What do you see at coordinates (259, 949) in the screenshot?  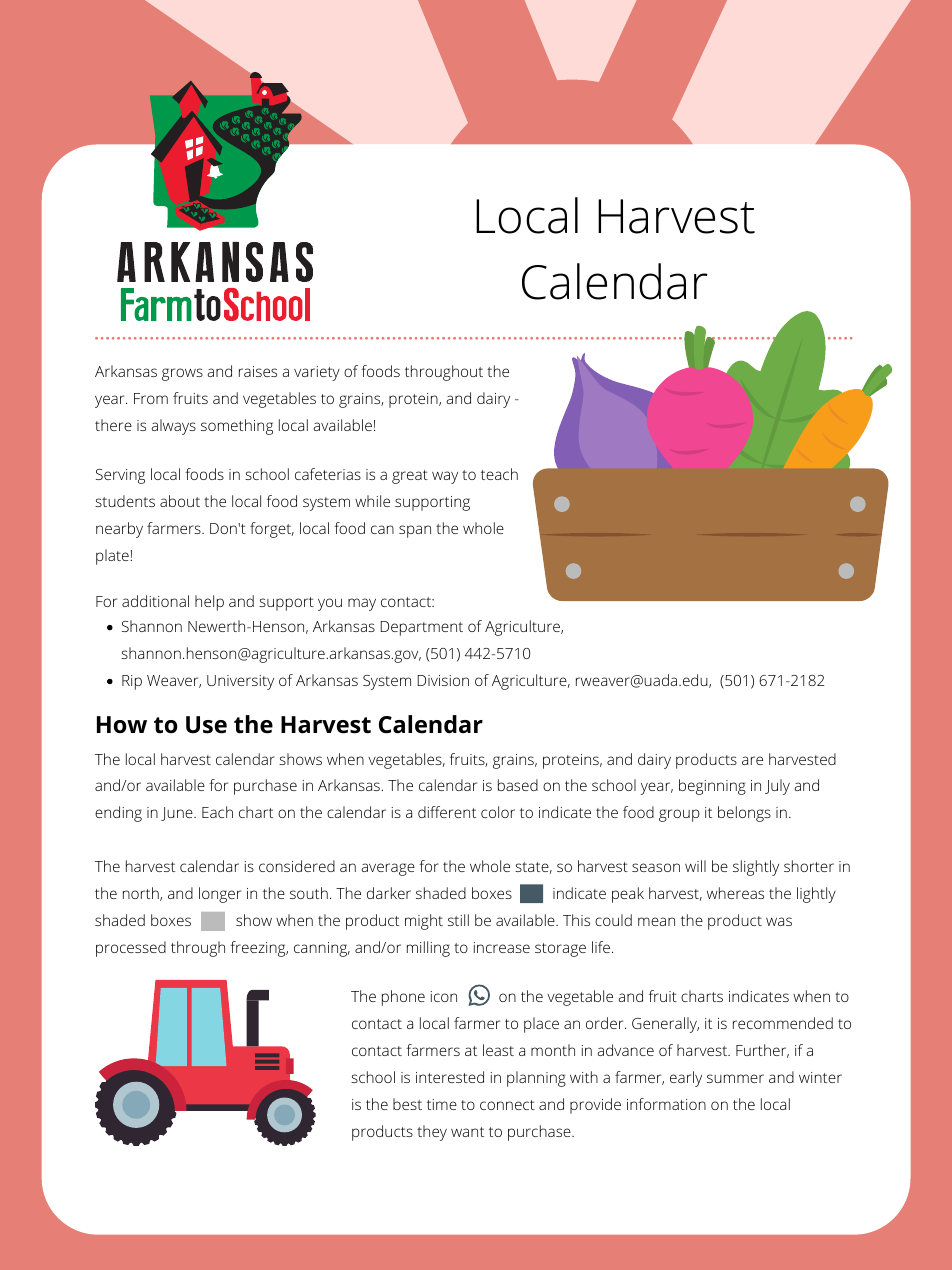 I see `freezing` at bounding box center [259, 949].
